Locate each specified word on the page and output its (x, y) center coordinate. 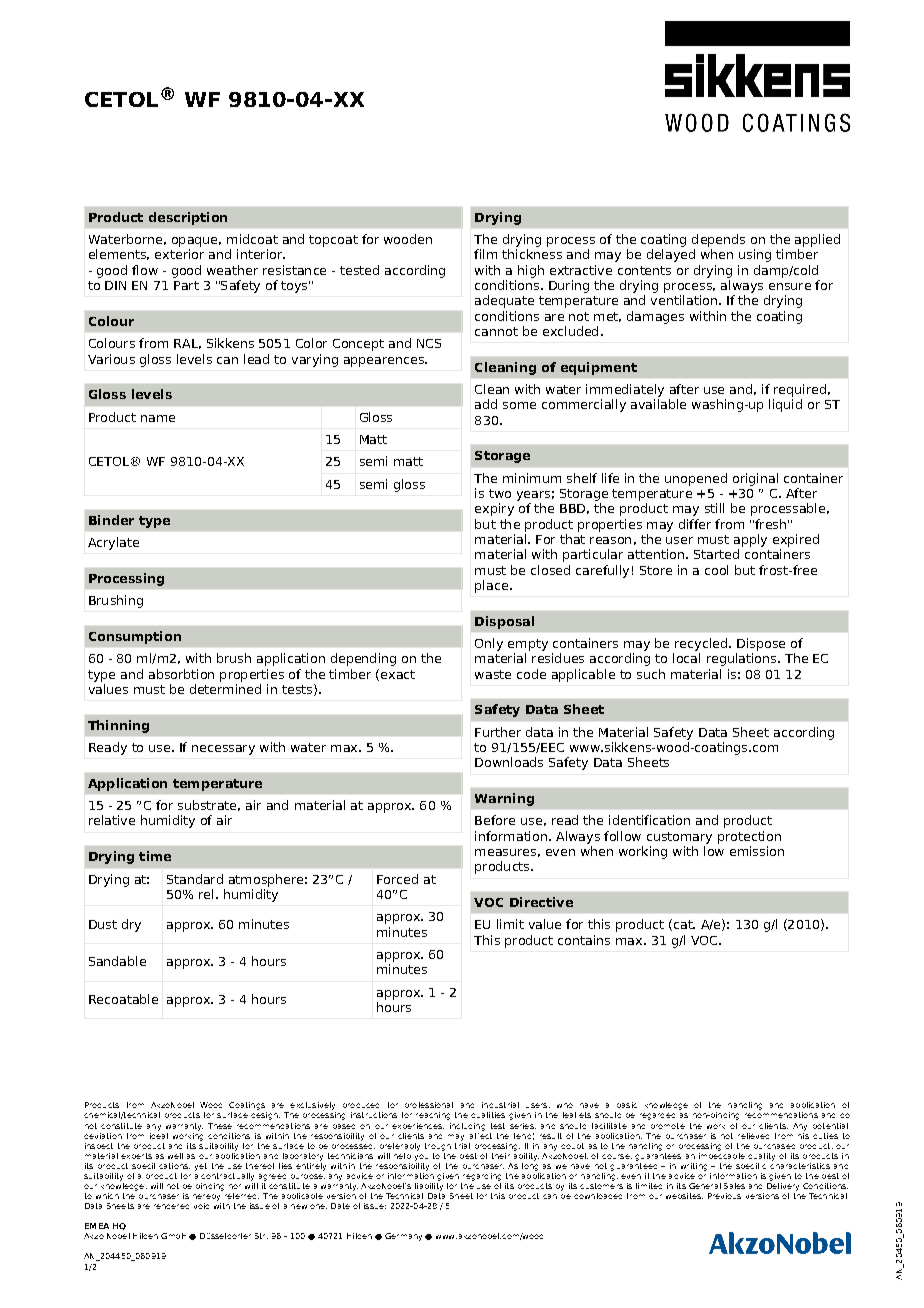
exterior (179, 254)
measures (505, 852)
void (201, 1206)
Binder (111, 520)
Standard (195, 879)
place (491, 586)
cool (716, 570)
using (755, 255)
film (485, 254)
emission (757, 851)
